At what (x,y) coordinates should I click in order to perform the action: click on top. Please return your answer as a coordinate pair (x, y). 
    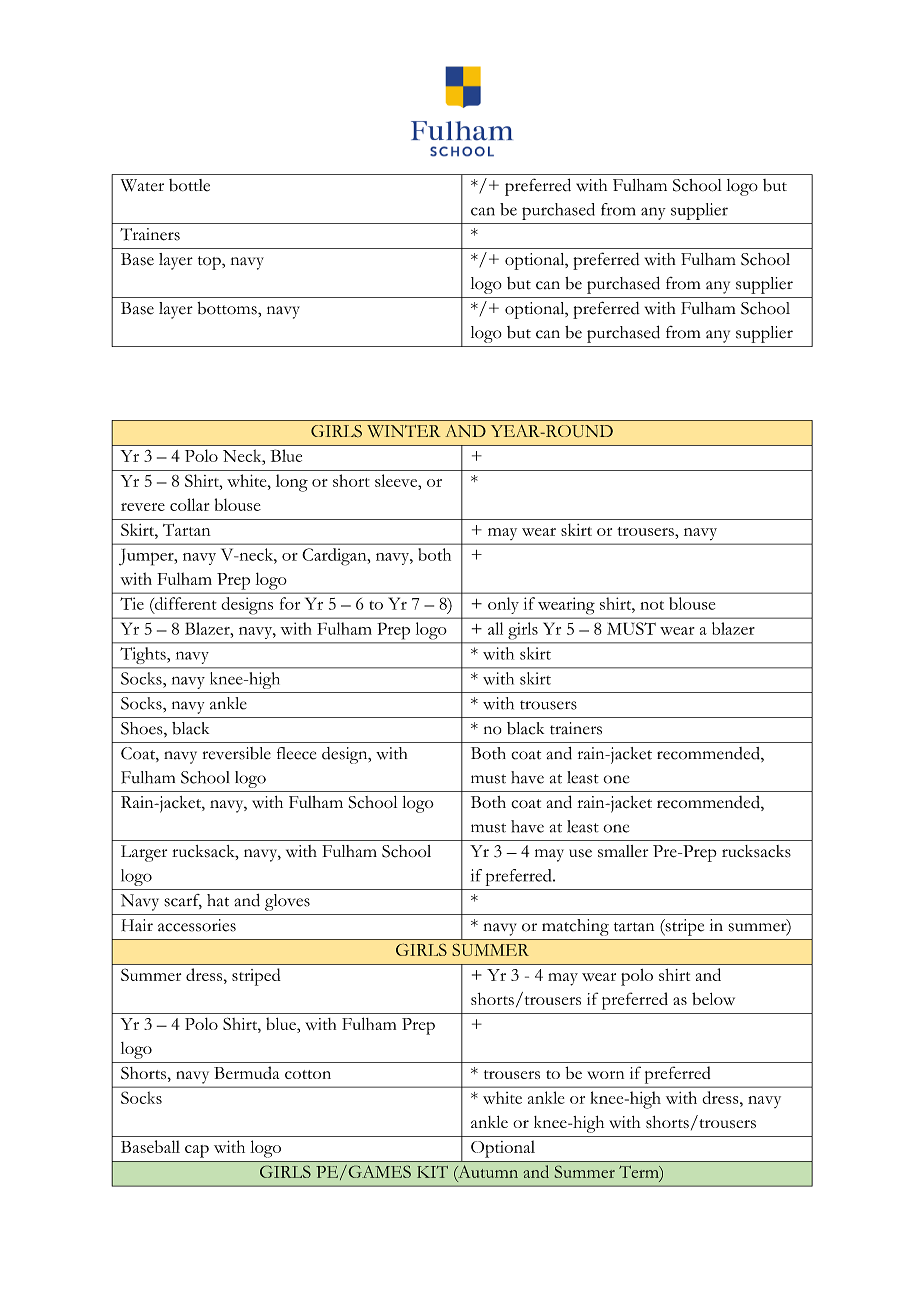
    Looking at the image, I should click on (210, 263).
